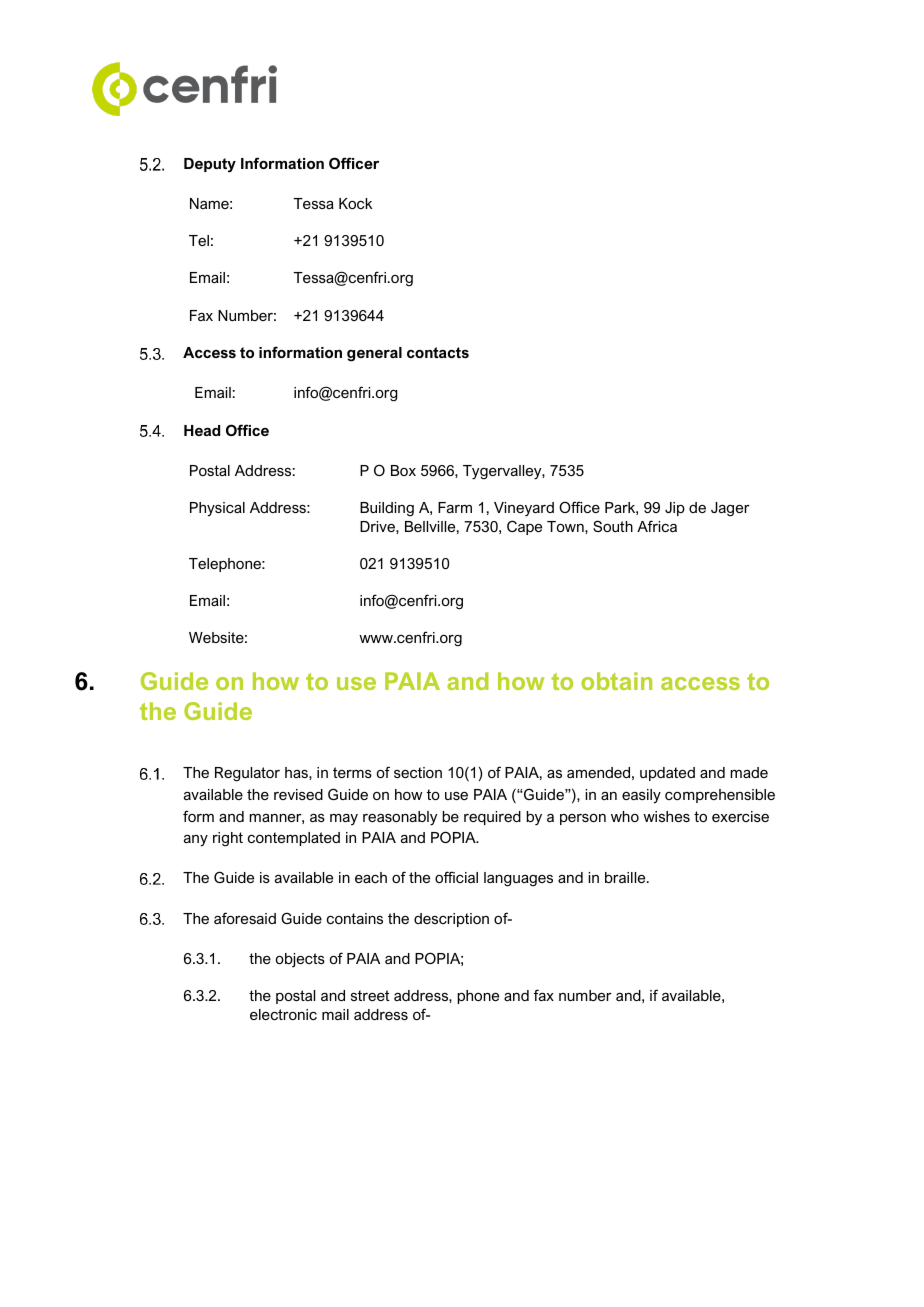  Describe the element at coordinates (657, 526) in the image. I see `Africa` at that location.
